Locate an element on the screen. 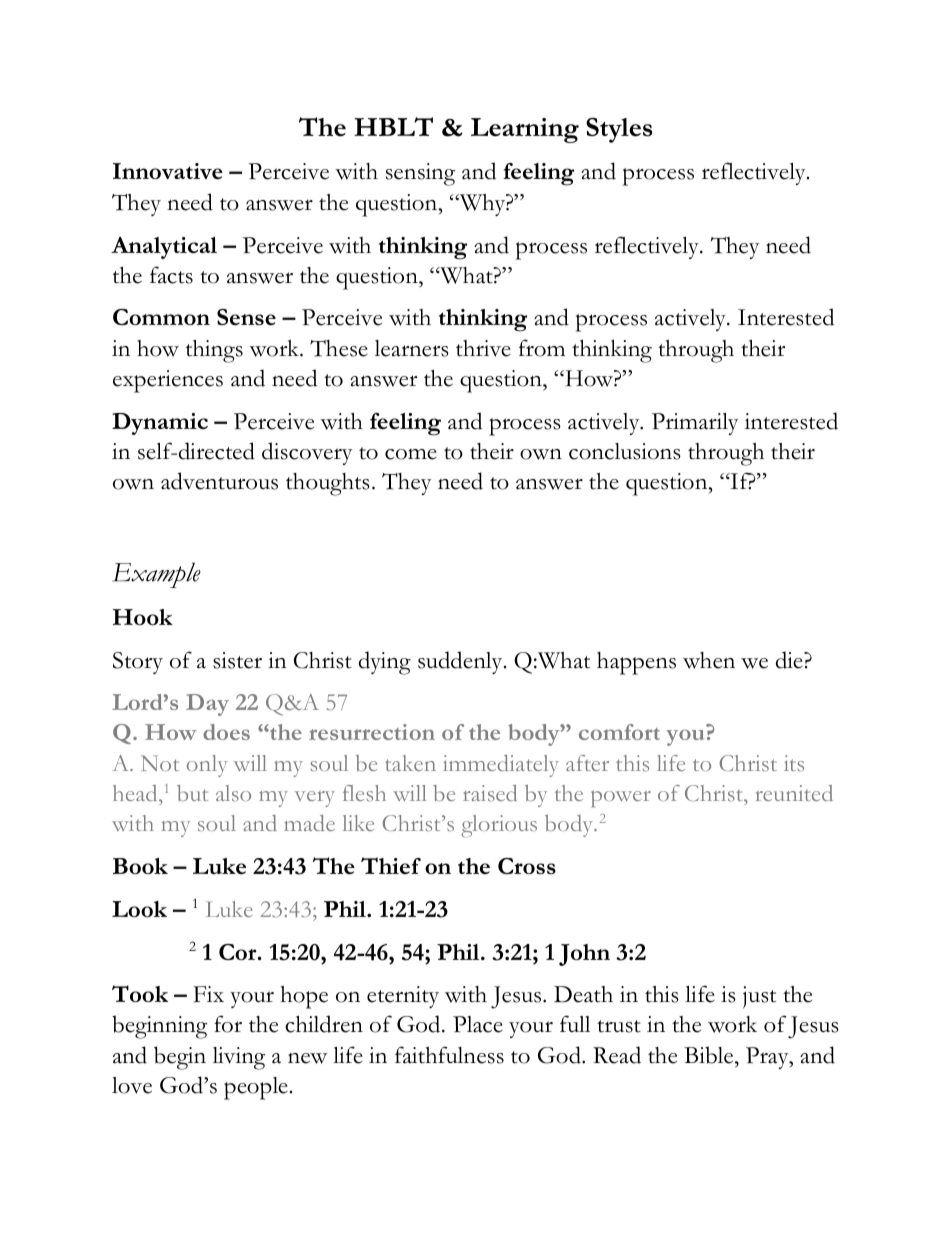 The height and width of the screenshot is (1233, 952). living is located at coordinates (239, 1058).
